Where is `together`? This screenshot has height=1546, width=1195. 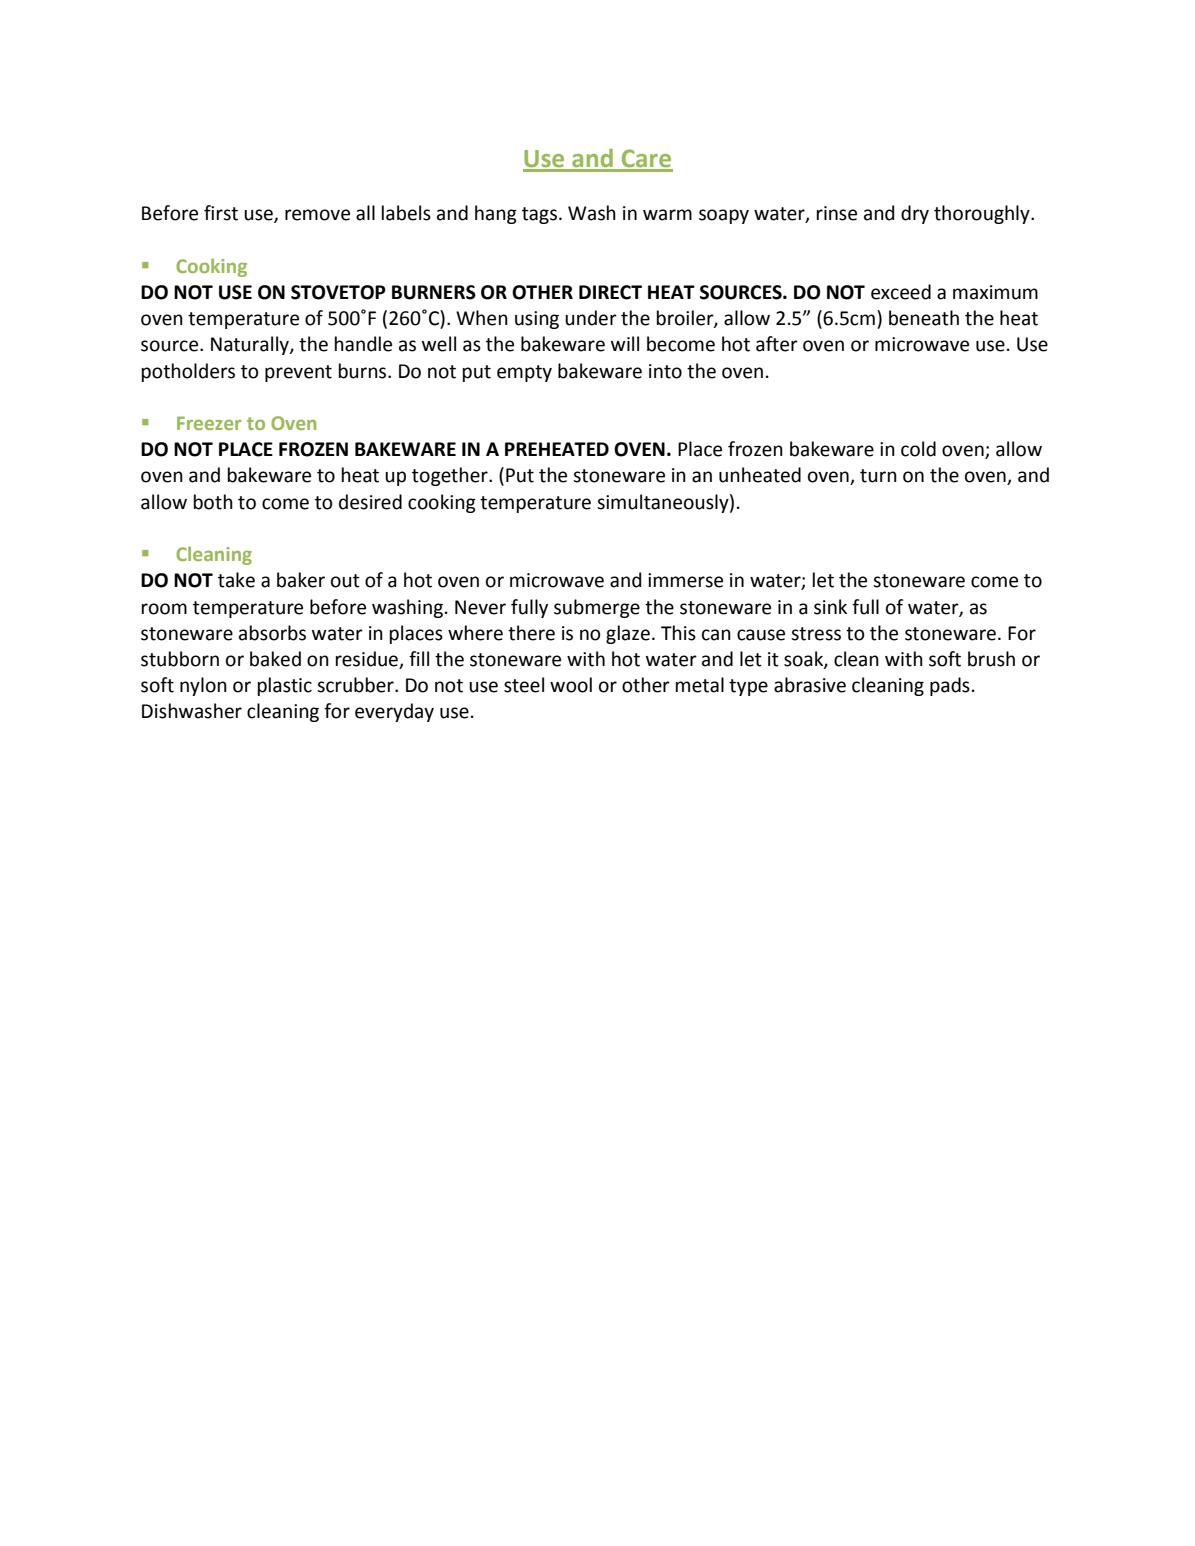 together is located at coordinates (451, 476).
